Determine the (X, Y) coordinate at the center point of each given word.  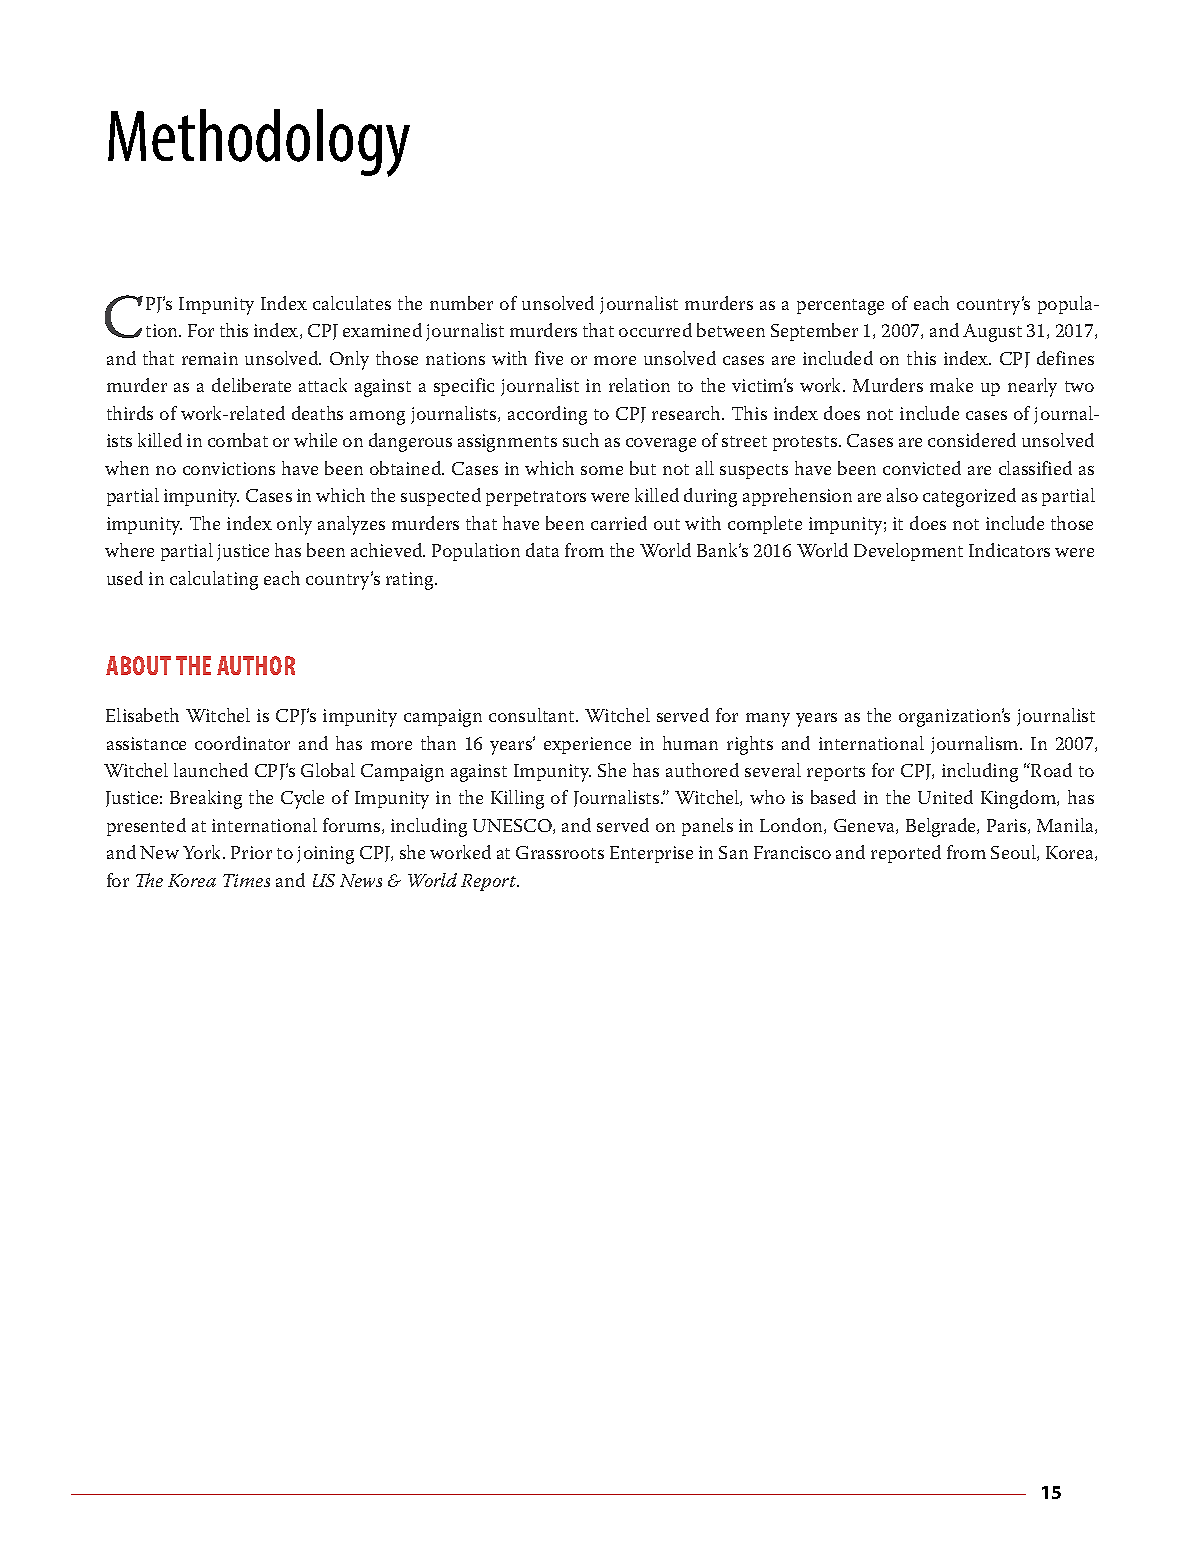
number (461, 303)
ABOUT (138, 665)
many (768, 720)
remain (210, 358)
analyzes (351, 525)
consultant (533, 715)
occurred (655, 330)
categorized (969, 497)
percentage (840, 307)
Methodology (259, 143)
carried (619, 523)
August (992, 333)
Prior (251, 852)
